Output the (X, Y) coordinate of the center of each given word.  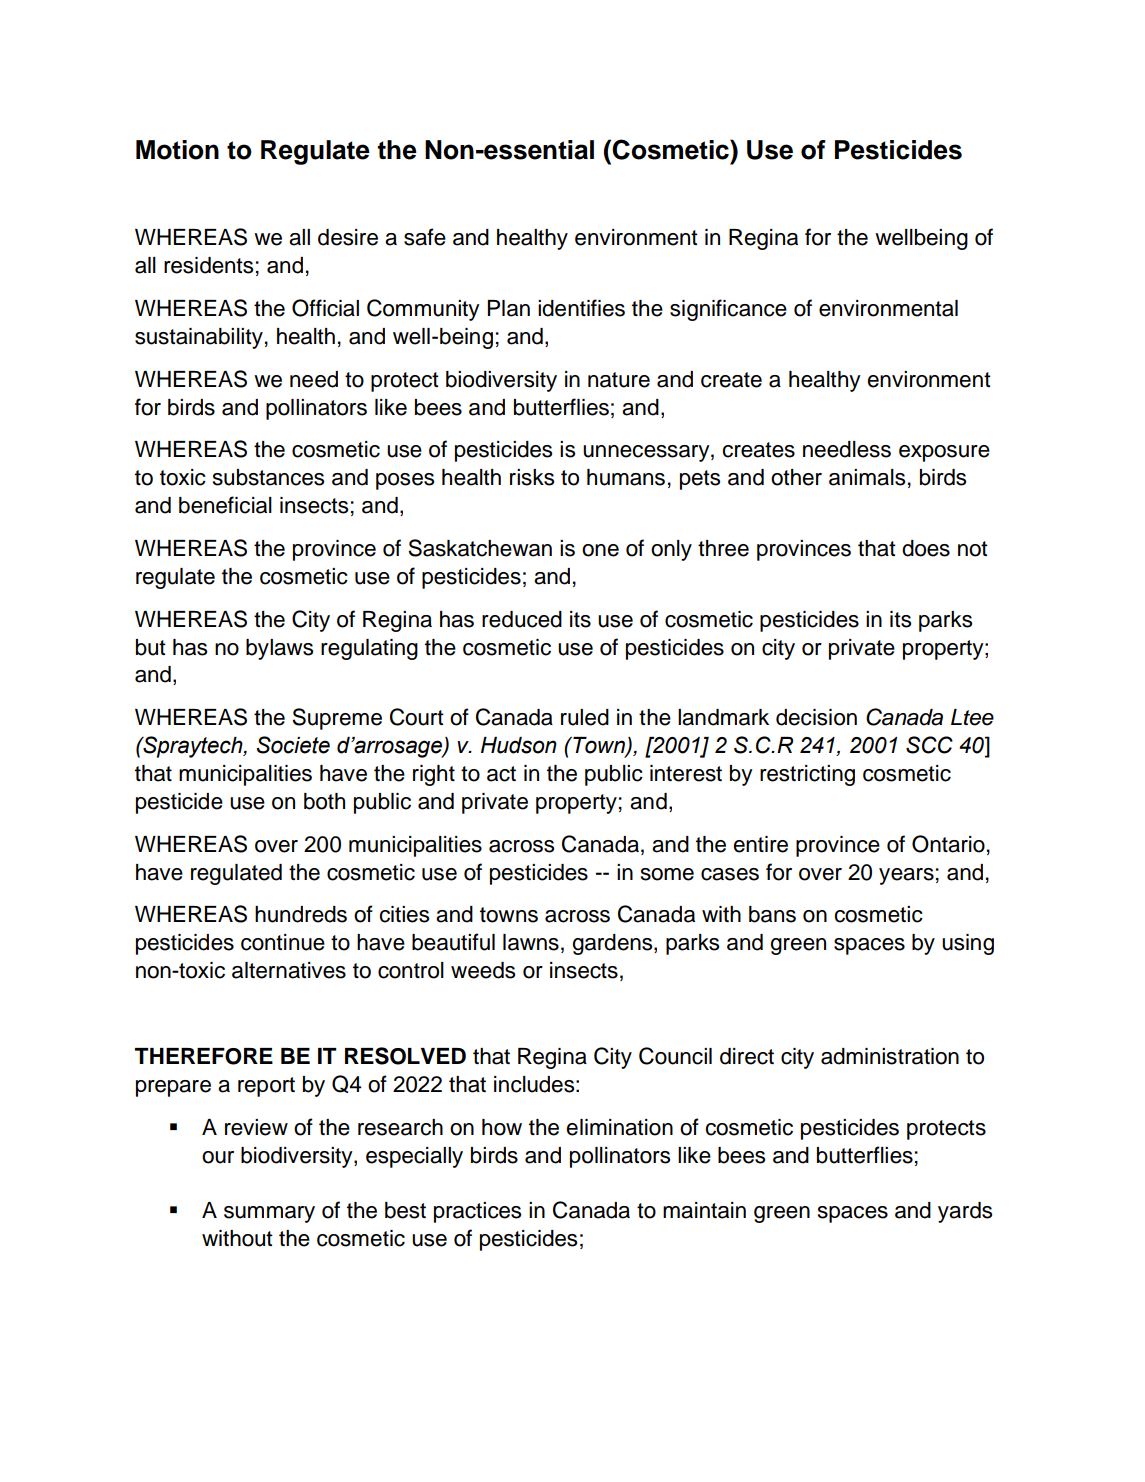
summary (269, 1214)
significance (728, 310)
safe (425, 237)
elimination (619, 1127)
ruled (585, 717)
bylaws (279, 649)
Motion (177, 150)
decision (816, 717)
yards (965, 1212)
